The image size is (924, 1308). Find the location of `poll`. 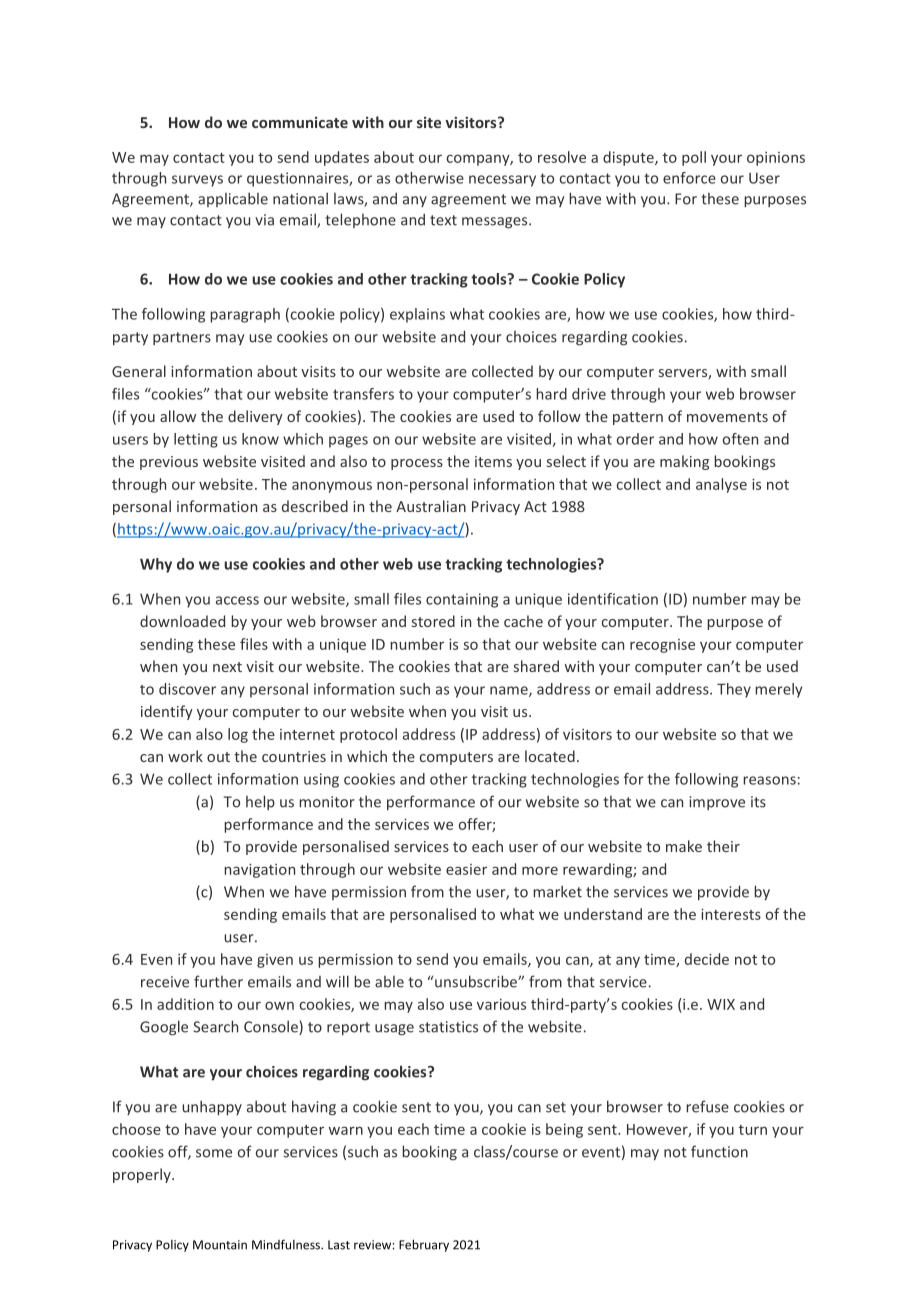

poll is located at coordinates (694, 158).
